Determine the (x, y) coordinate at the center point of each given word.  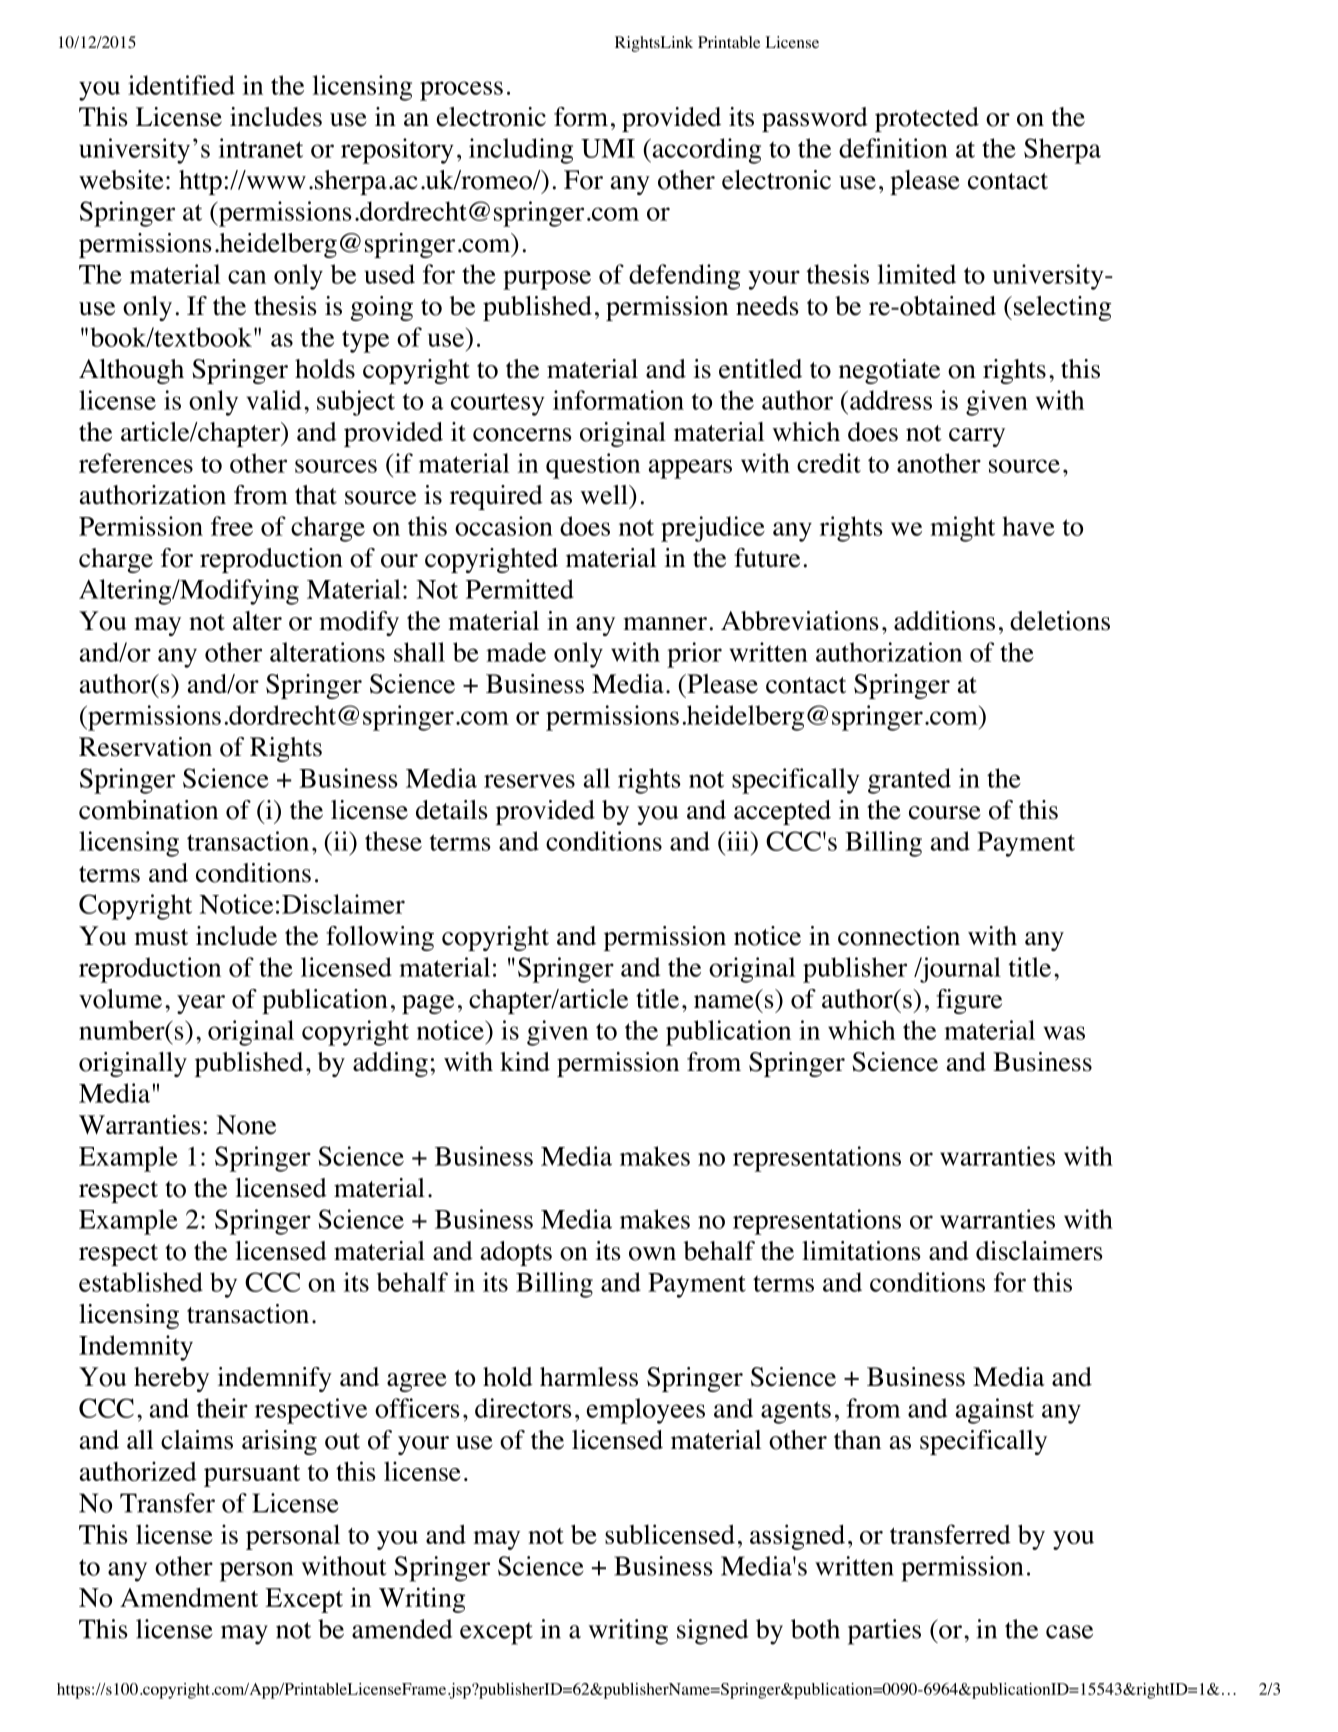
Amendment (189, 1597)
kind (525, 1062)
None (246, 1125)
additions (944, 621)
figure (969, 1001)
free (232, 526)
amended (402, 1629)
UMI (608, 148)
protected (927, 119)
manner (665, 624)
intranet (261, 148)
